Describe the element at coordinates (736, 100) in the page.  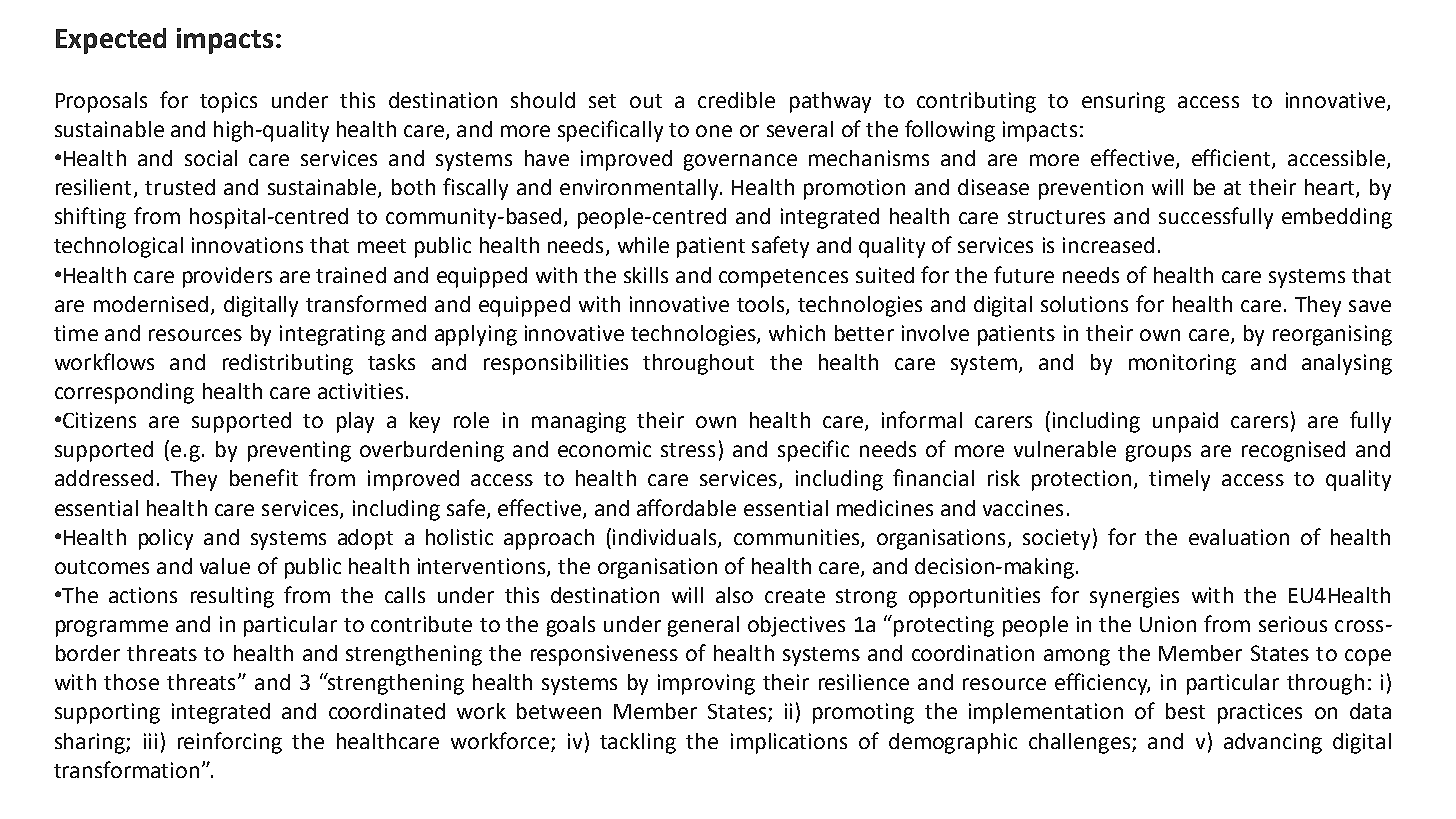
I see `credible` at that location.
